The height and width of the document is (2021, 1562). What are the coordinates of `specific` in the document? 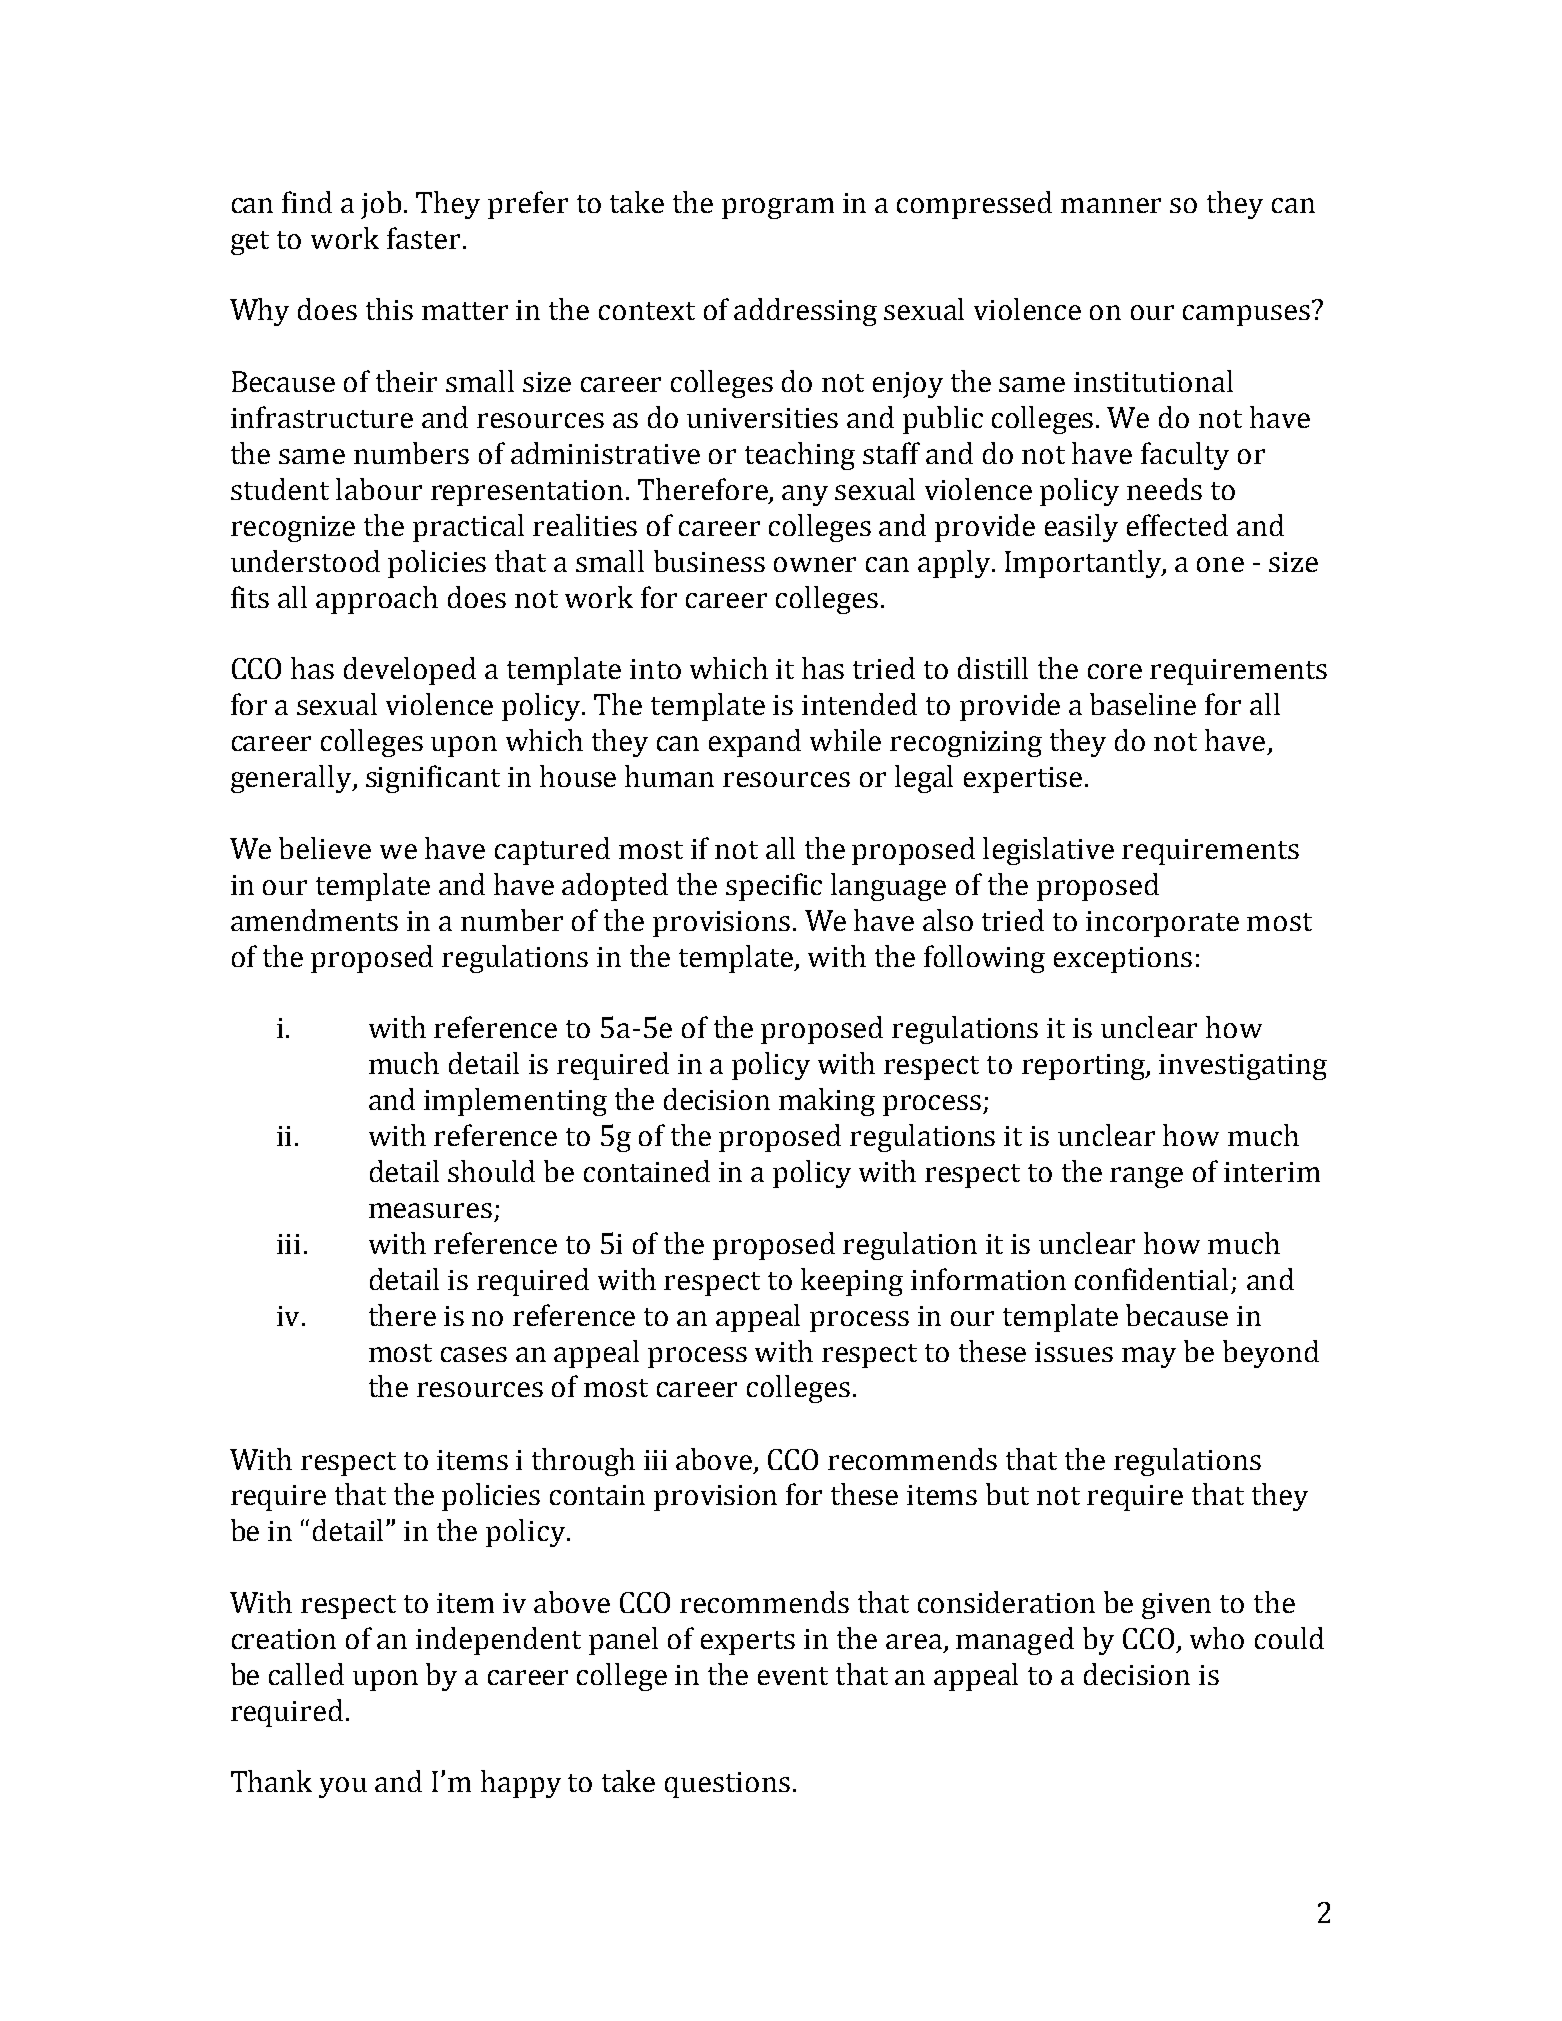 It's located at (774, 887).
